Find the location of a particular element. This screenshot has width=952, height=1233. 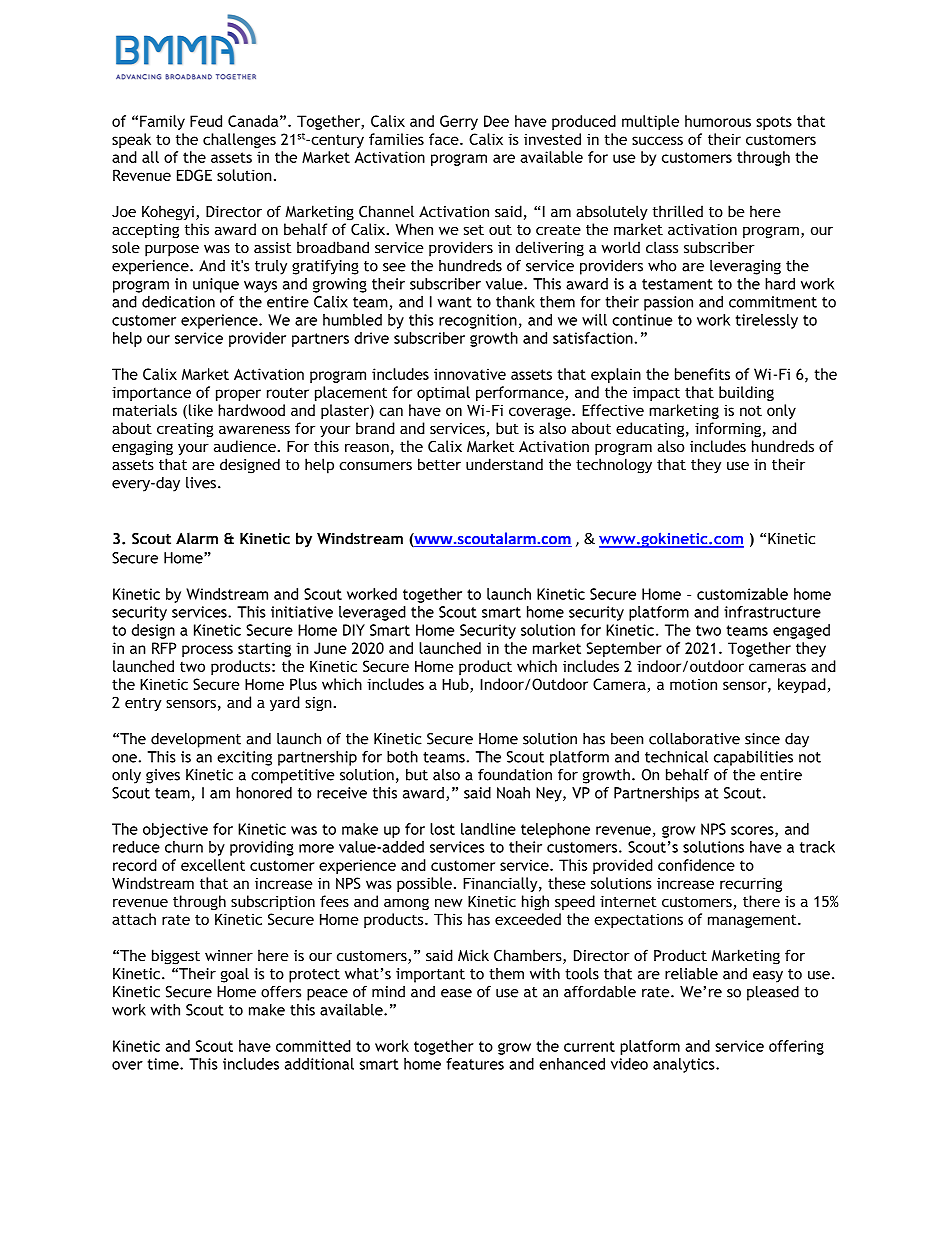

face is located at coordinates (445, 139).
